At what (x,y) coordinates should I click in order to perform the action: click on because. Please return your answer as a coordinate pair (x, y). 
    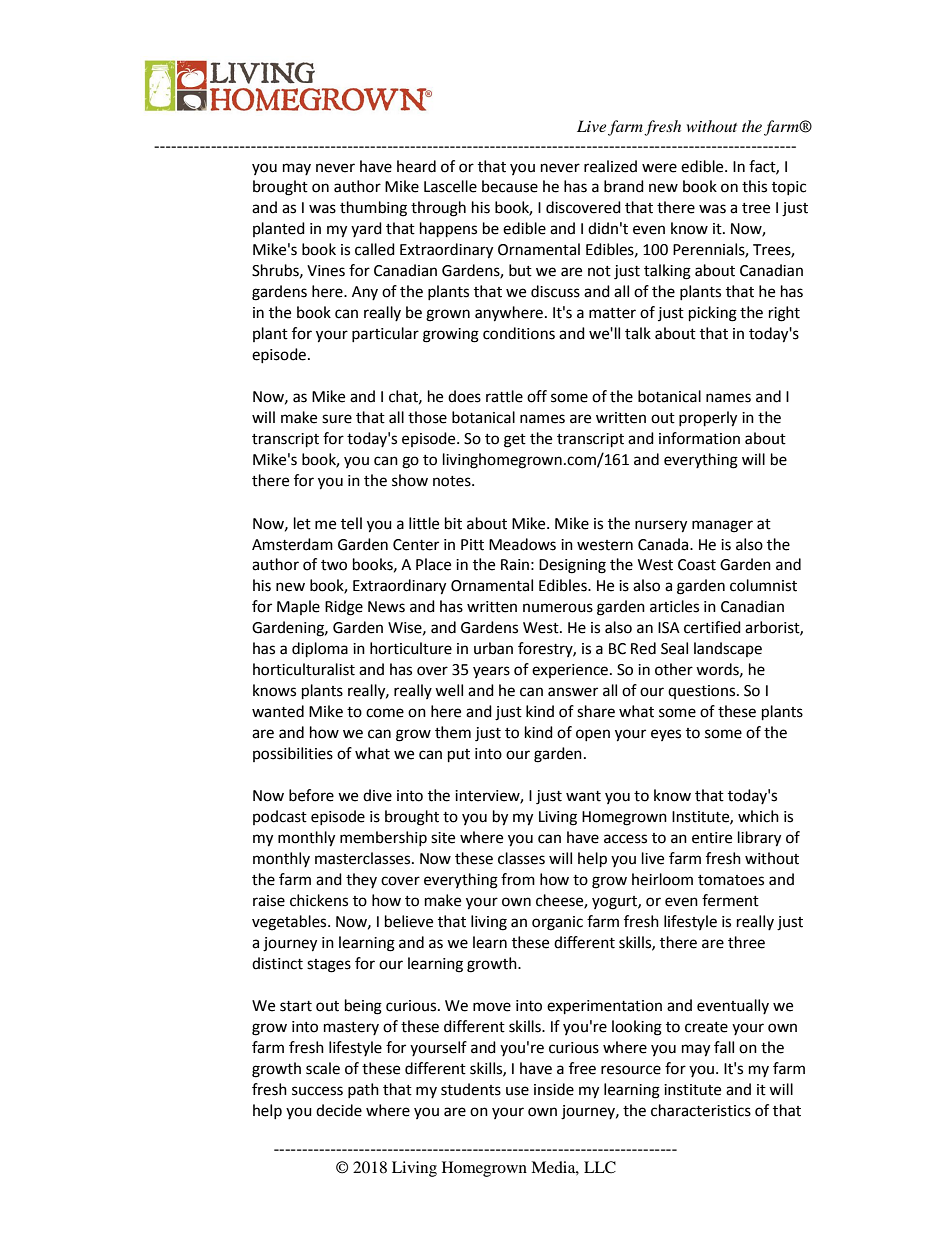
    Looking at the image, I should click on (510, 186).
